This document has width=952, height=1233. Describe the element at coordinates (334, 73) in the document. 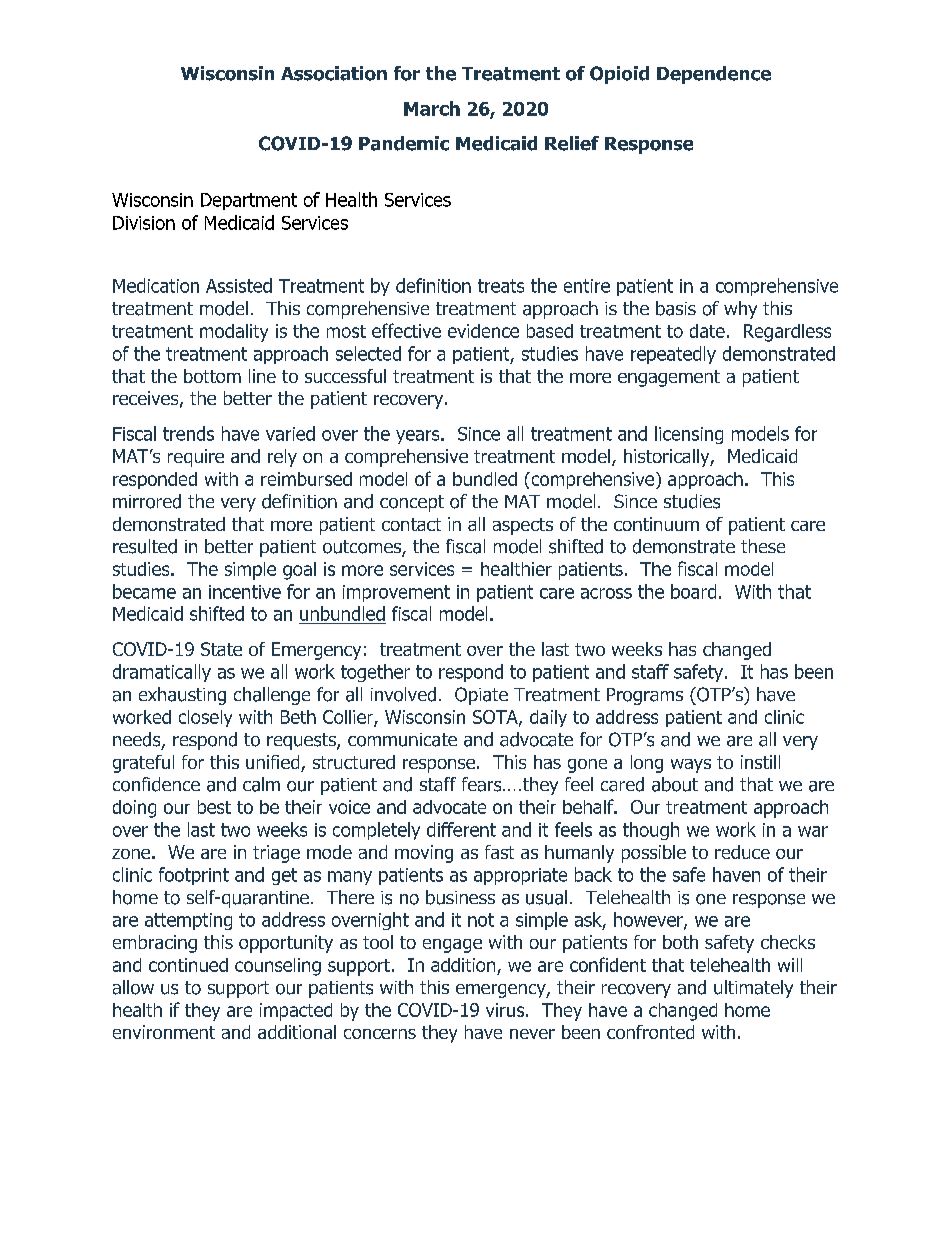

I see `Association` at that location.
